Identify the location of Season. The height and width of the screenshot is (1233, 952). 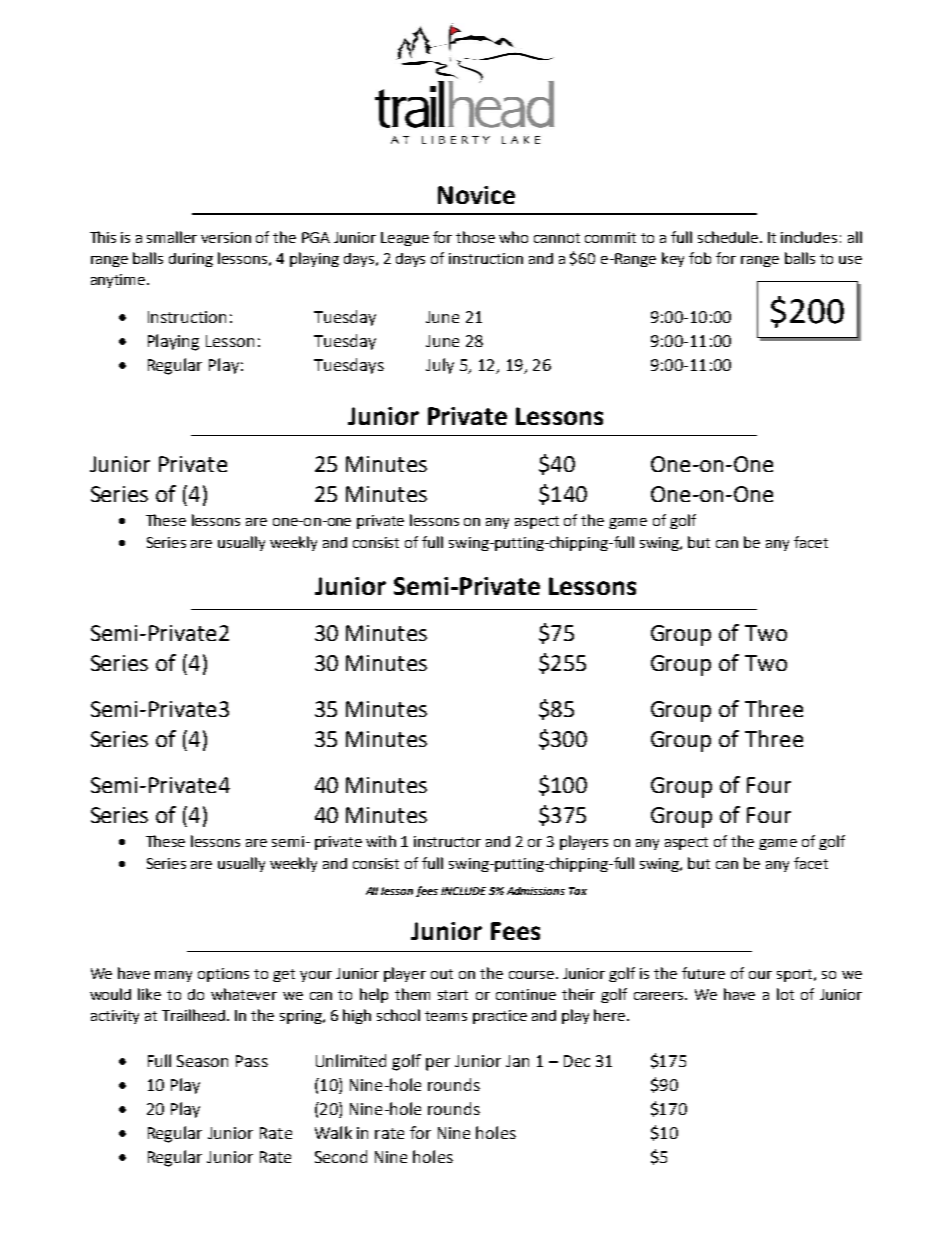
(202, 1061).
